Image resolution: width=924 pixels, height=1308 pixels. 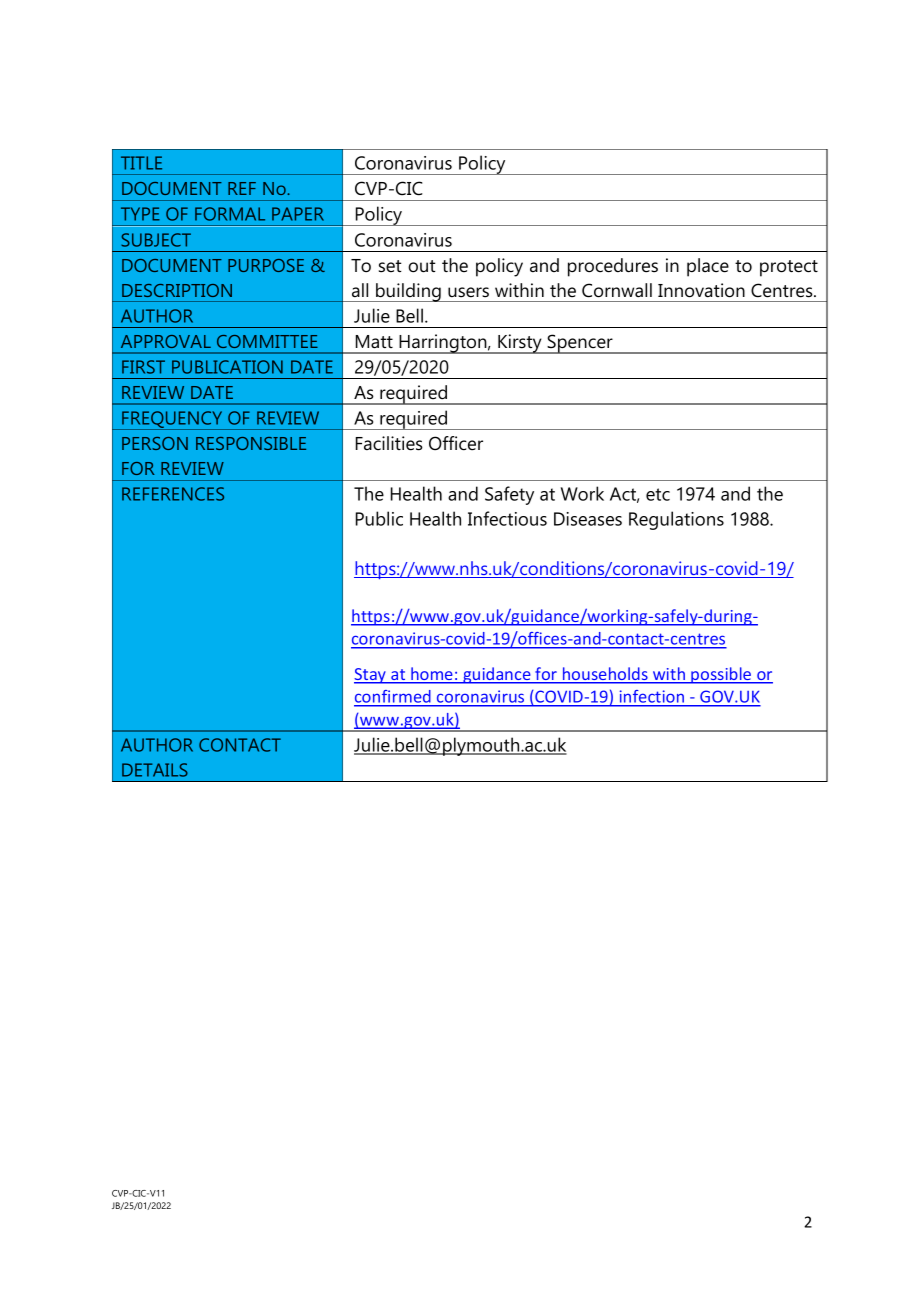 I want to click on home, so click(x=432, y=675).
